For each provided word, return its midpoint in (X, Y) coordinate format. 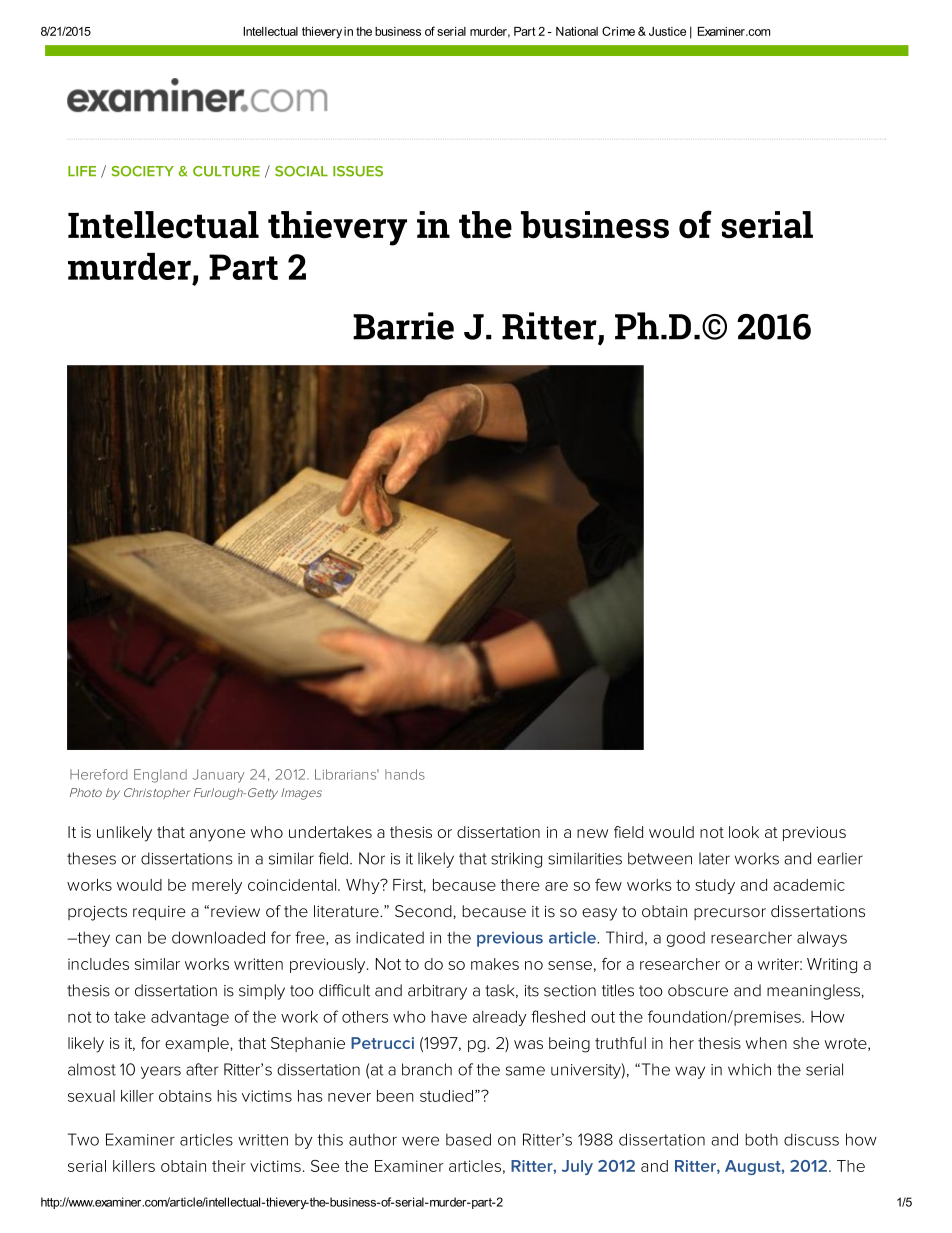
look (744, 832)
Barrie (403, 326)
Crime (618, 31)
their (229, 1166)
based (468, 1139)
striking (516, 860)
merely (217, 886)
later (714, 858)
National (577, 31)
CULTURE (226, 171)
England (160, 776)
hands (405, 774)
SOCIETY (142, 171)
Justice (667, 31)
